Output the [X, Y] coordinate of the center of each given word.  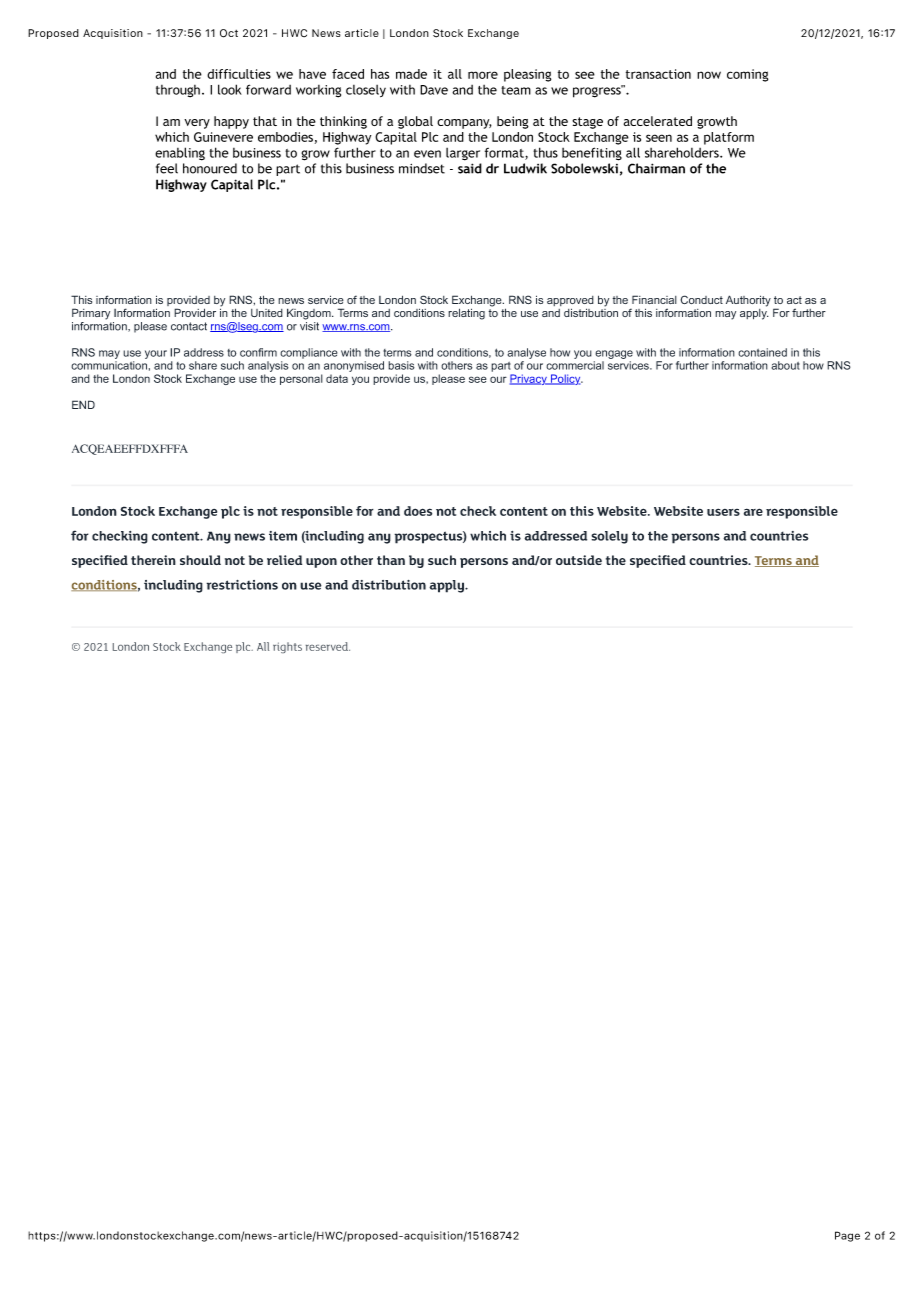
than [391, 560]
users [723, 512]
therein [153, 560]
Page [847, 1236]
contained [762, 352]
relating [466, 314]
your [156, 354]
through [178, 91]
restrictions [242, 585]
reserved [328, 646]
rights [287, 647]
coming [747, 75]
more [483, 75]
